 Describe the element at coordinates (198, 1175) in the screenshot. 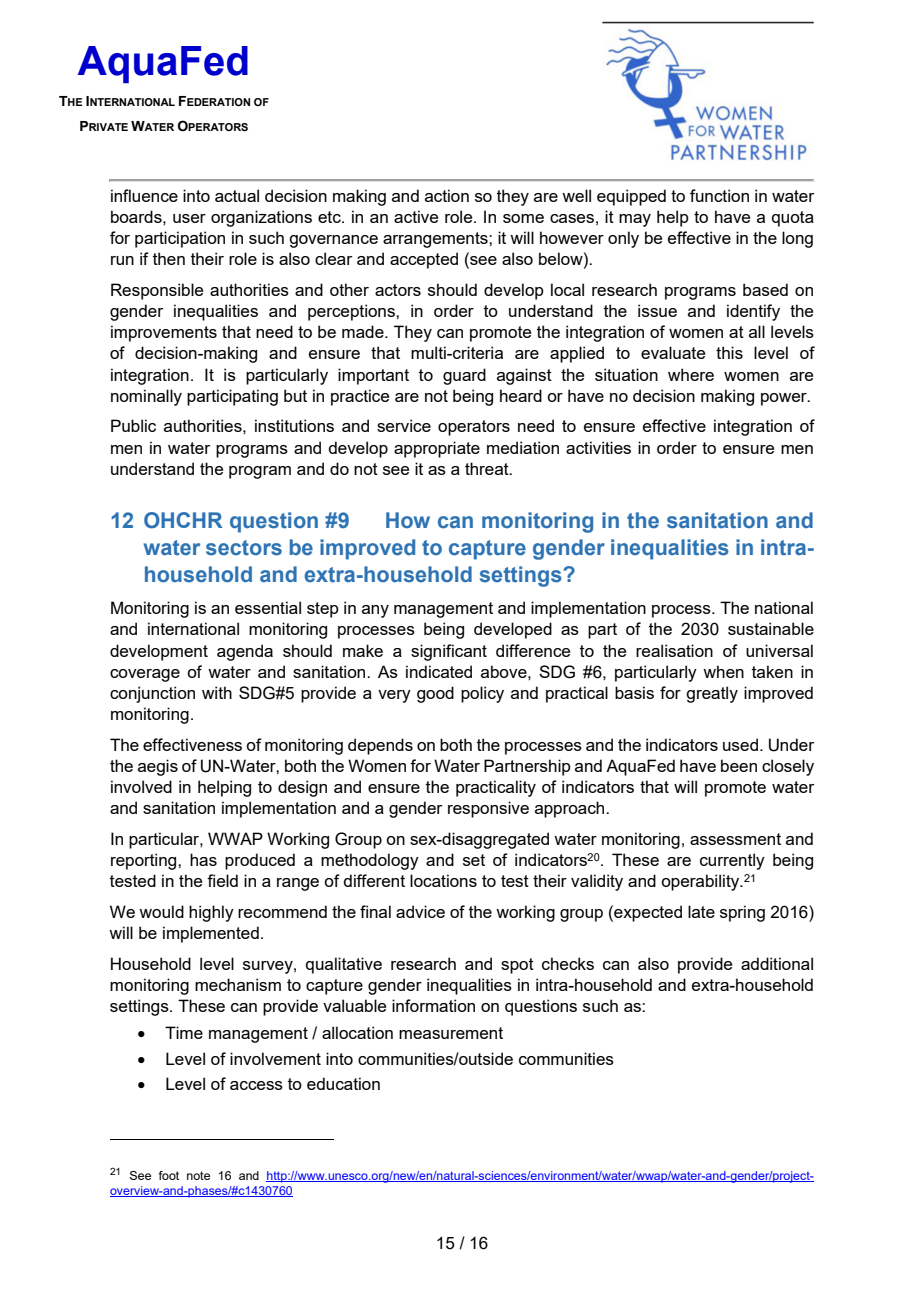

I see `note` at that location.
